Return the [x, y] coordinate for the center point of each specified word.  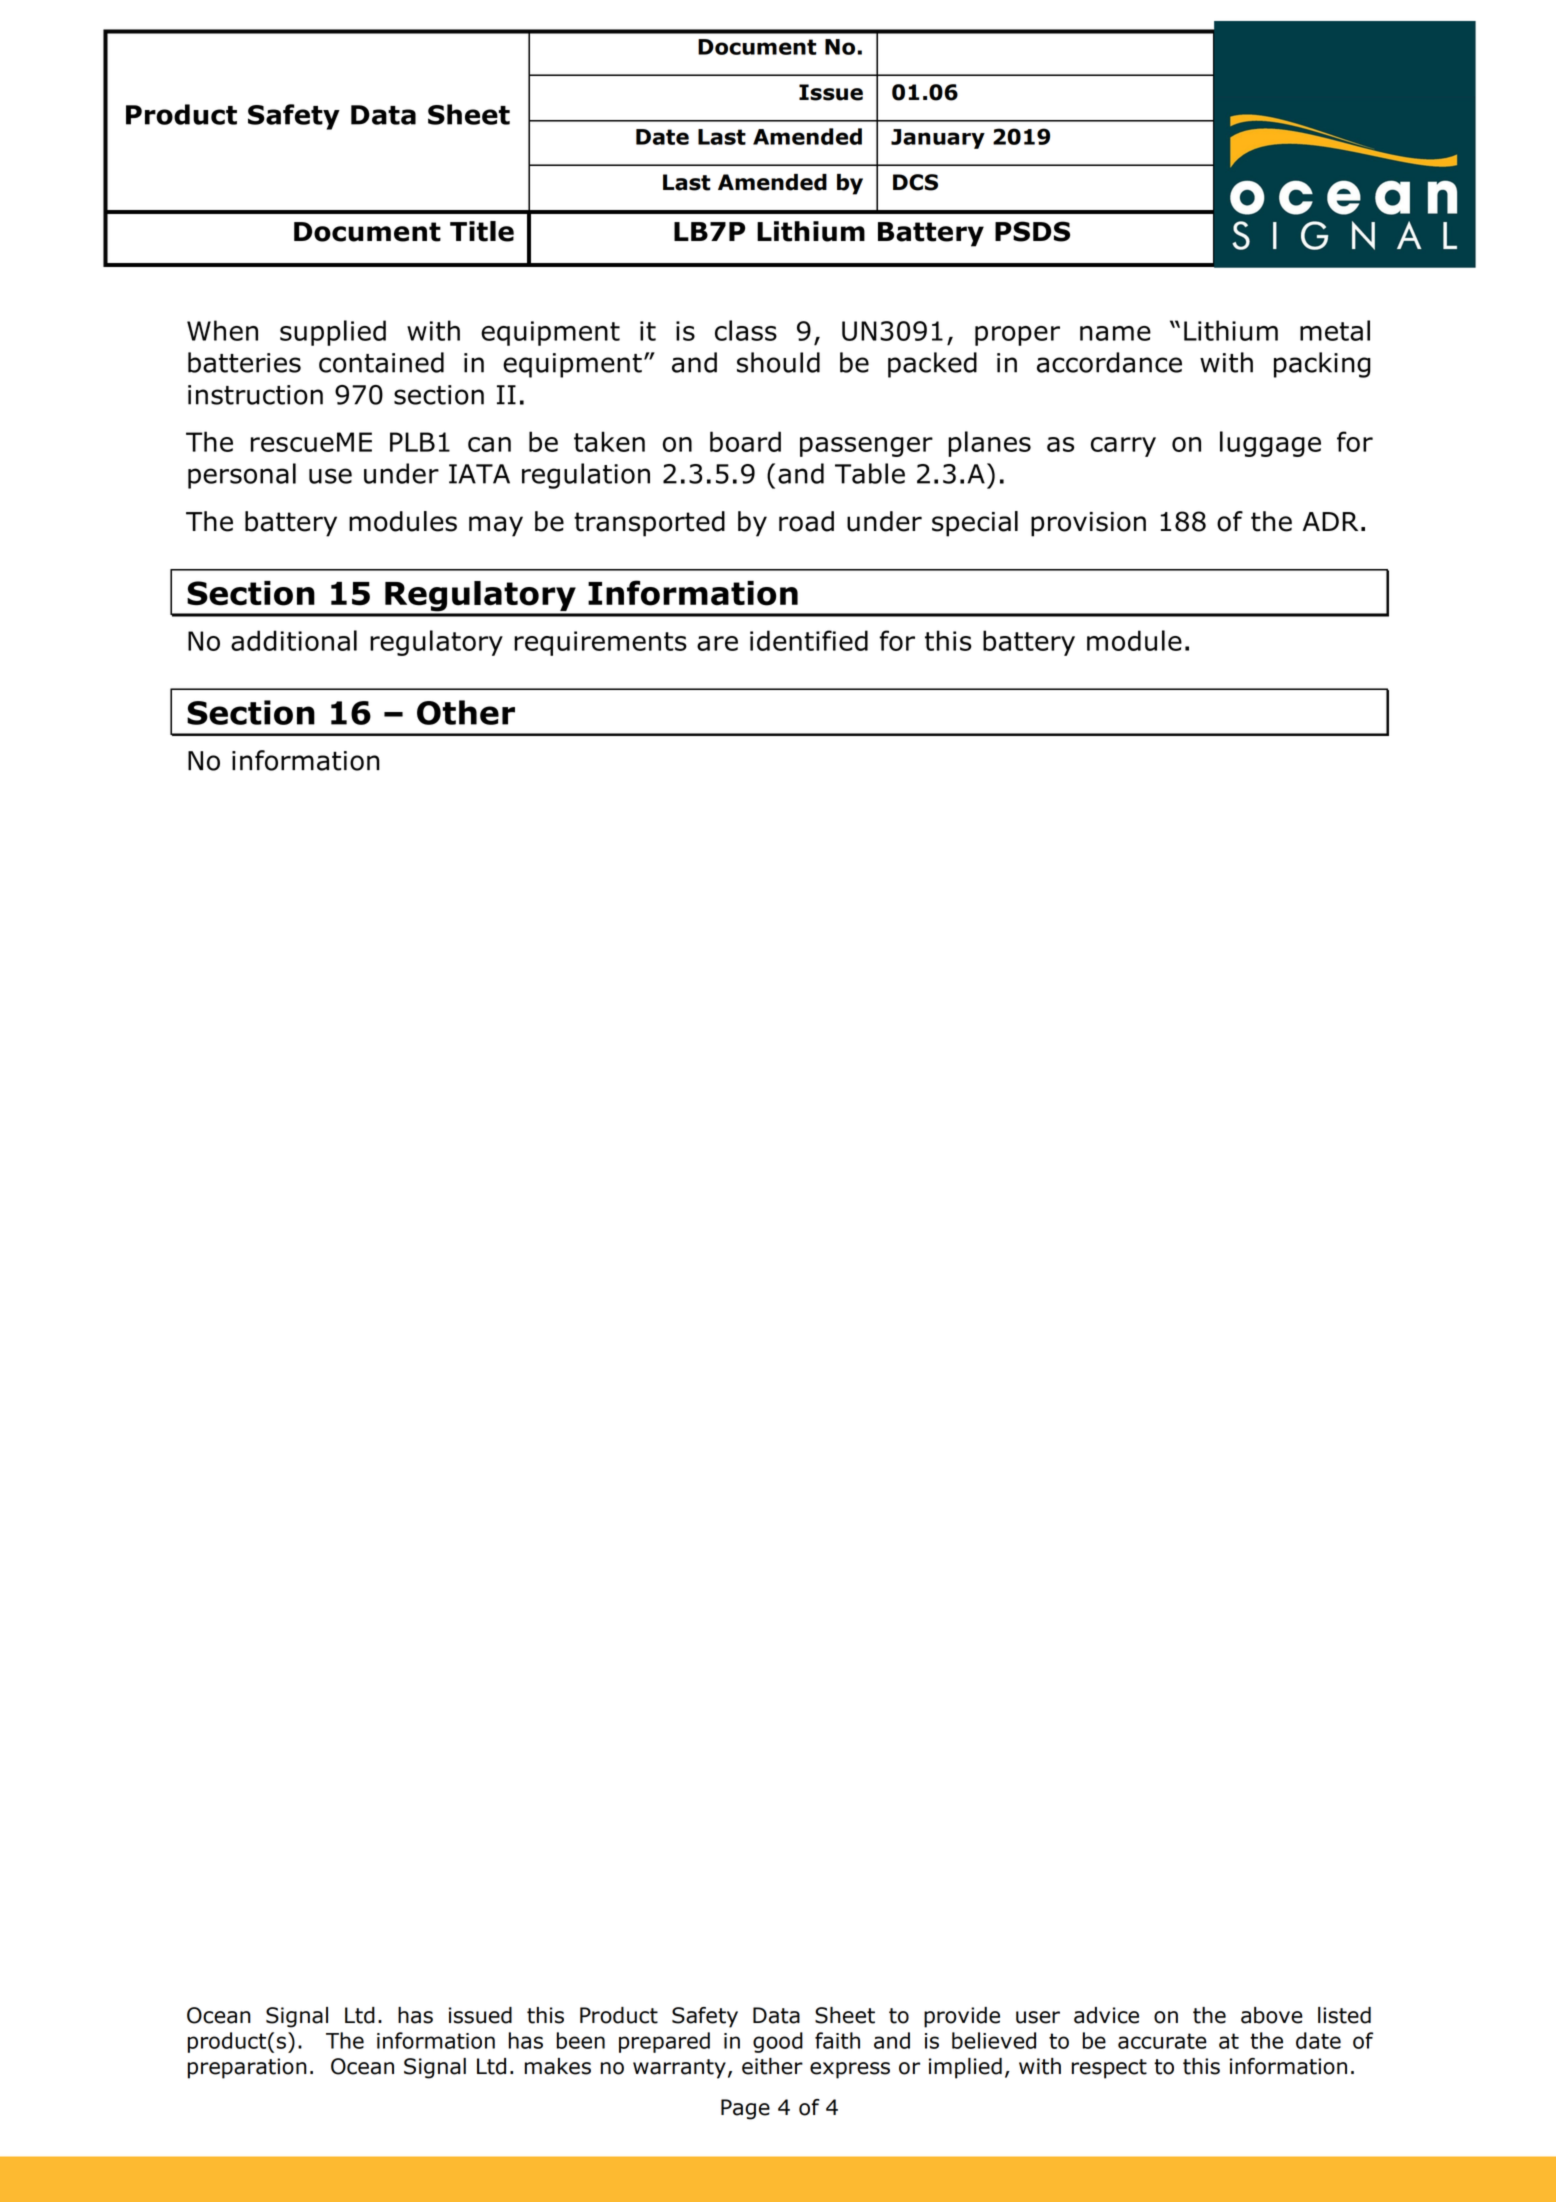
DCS [915, 182]
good [778, 2042]
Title [482, 231]
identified [809, 640]
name [1115, 333]
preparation [247, 2068]
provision [1088, 524]
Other [466, 712]
